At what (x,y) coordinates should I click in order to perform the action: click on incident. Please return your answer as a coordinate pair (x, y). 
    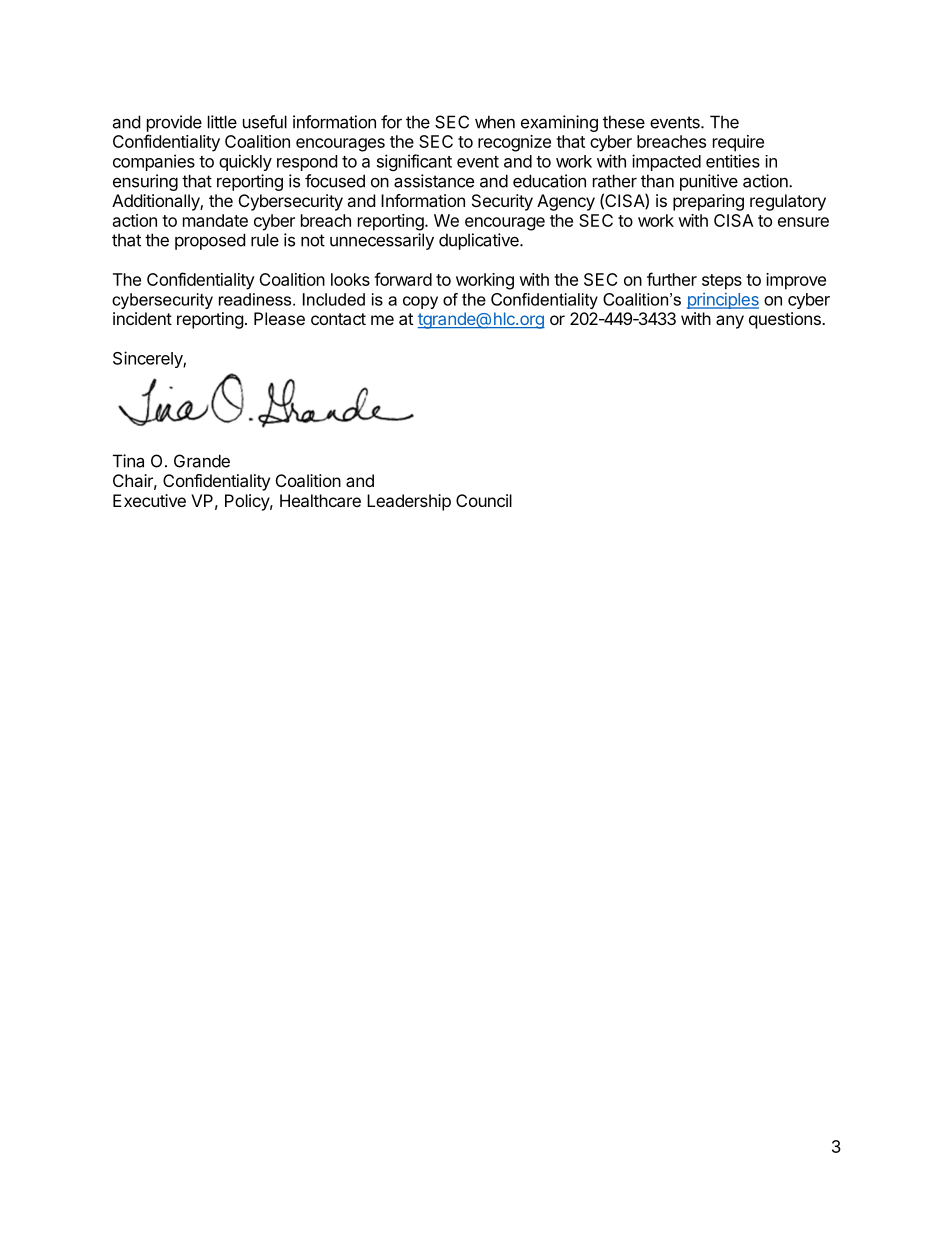
    Looking at the image, I should click on (142, 318).
